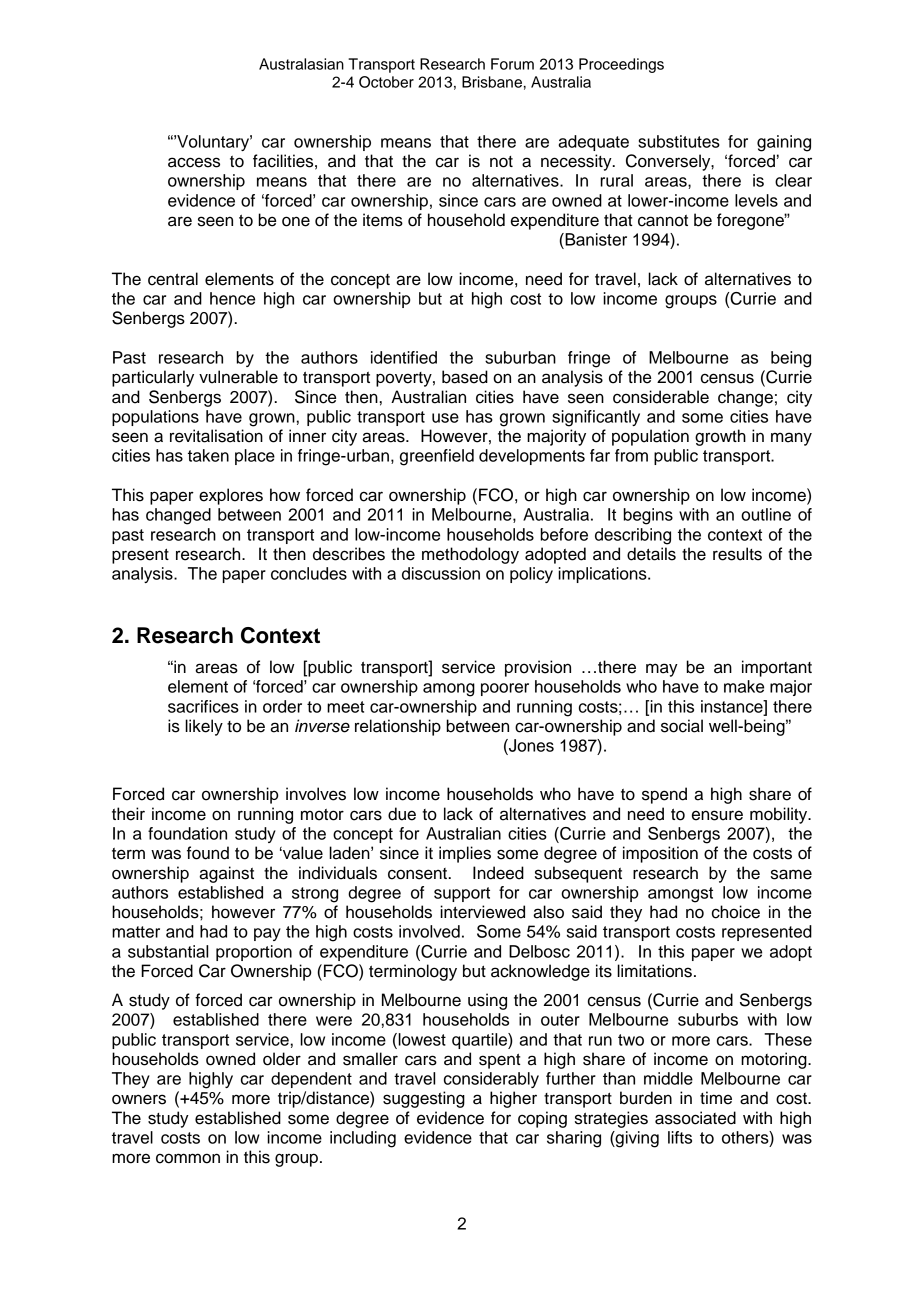  I want to click on substitutes, so click(679, 141).
